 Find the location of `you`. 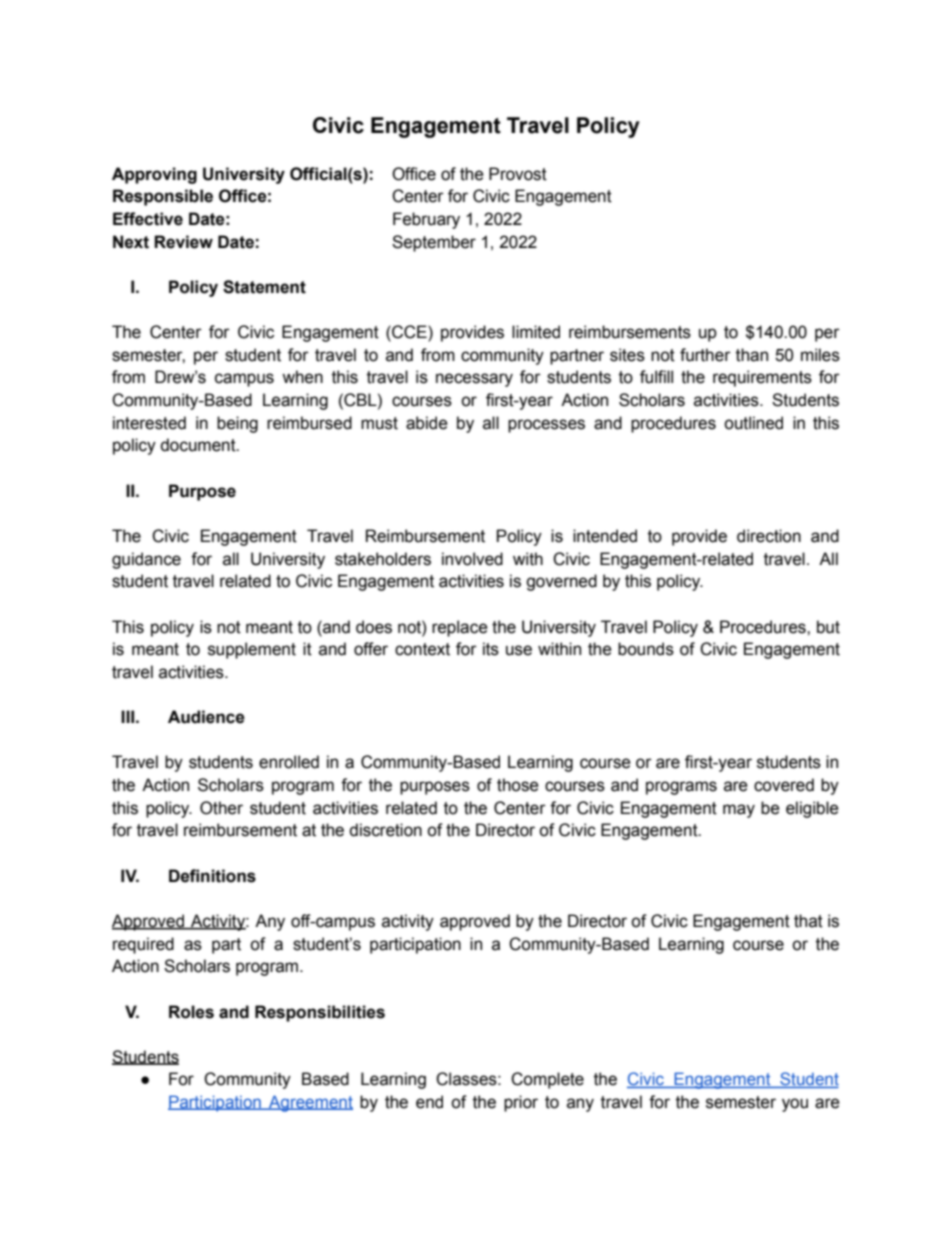

you is located at coordinates (795, 1105).
